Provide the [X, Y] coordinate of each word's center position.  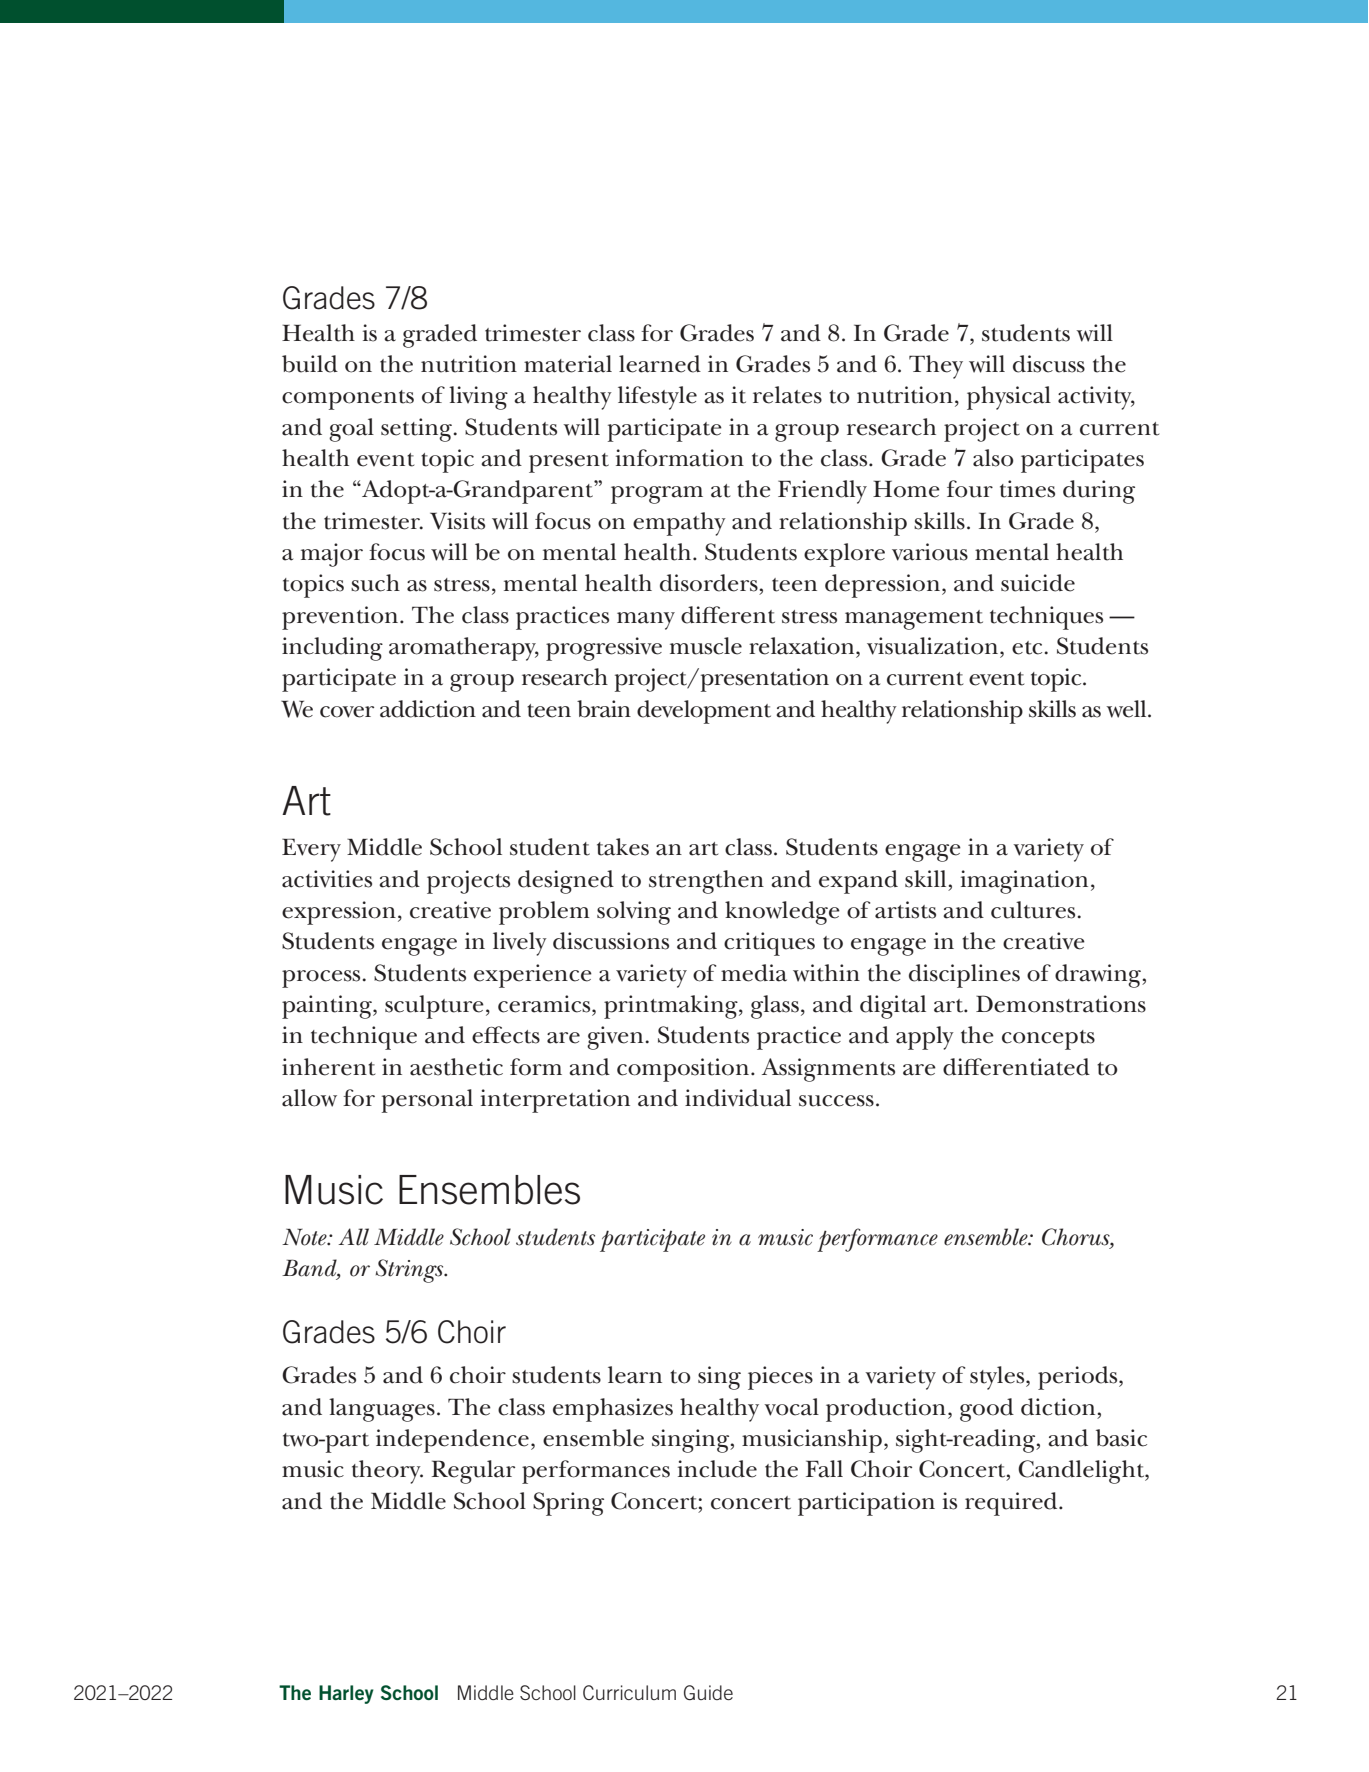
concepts [1048, 1040]
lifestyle [657, 398]
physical [1009, 398]
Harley [346, 1694]
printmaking [672, 1007]
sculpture [434, 1007]
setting [418, 430]
